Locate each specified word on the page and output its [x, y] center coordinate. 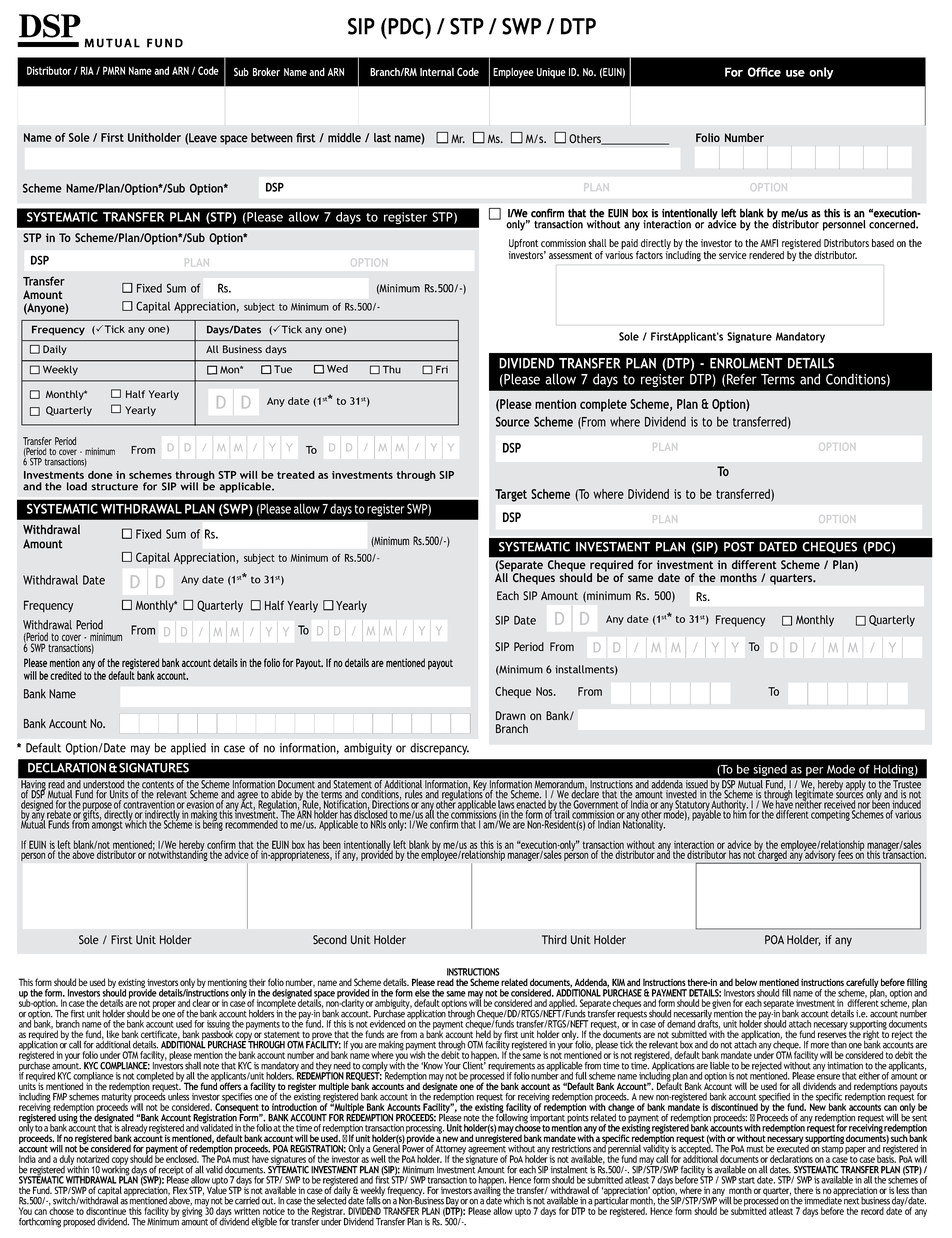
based [883, 243]
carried [247, 1201]
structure [115, 487]
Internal [437, 72]
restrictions [571, 1149]
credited [65, 675]
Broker [266, 71]
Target [511, 495]
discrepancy [439, 749]
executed [793, 1148]
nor [864, 806]
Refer [742, 379]
